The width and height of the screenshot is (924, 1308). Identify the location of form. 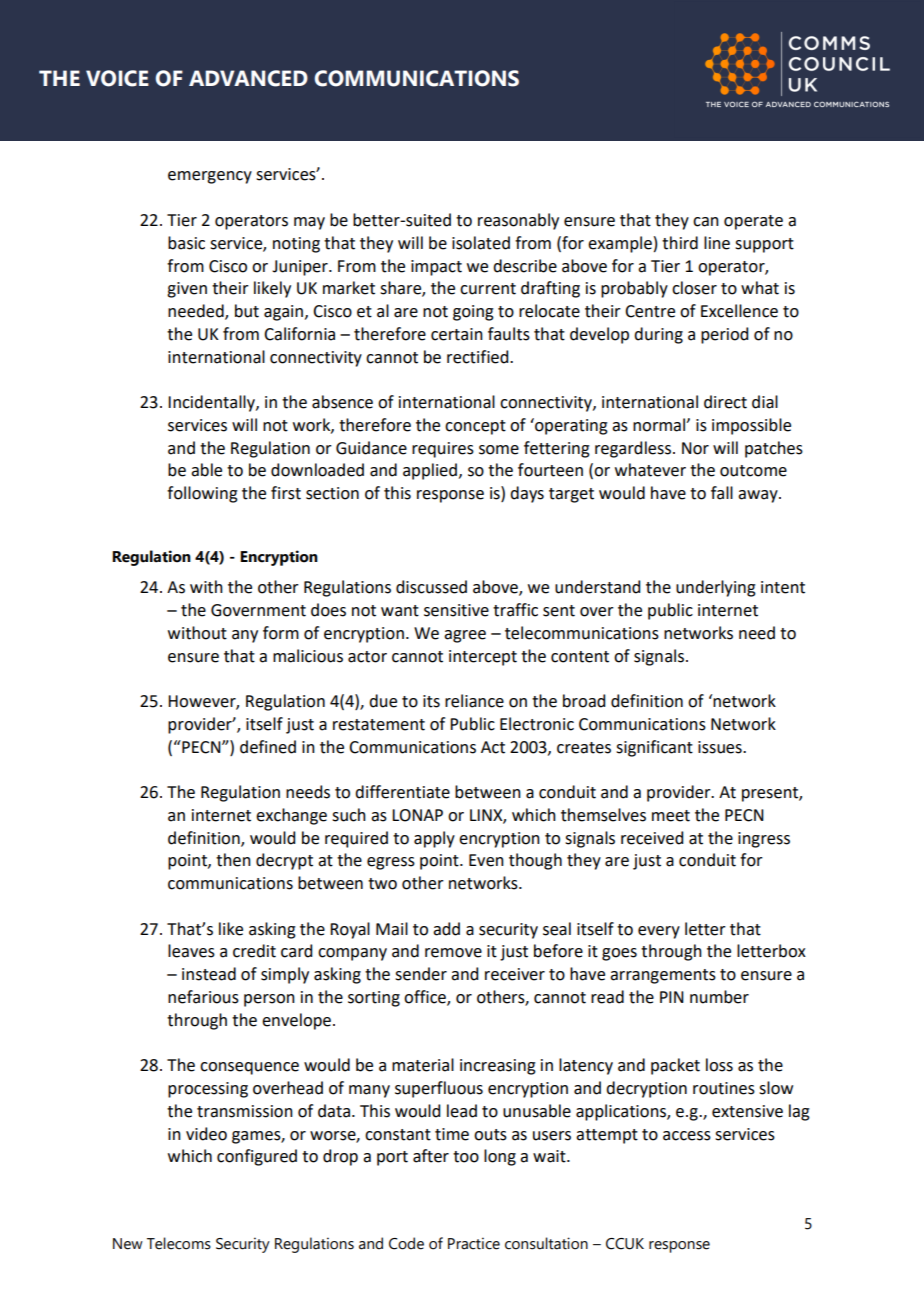
(281, 633).
